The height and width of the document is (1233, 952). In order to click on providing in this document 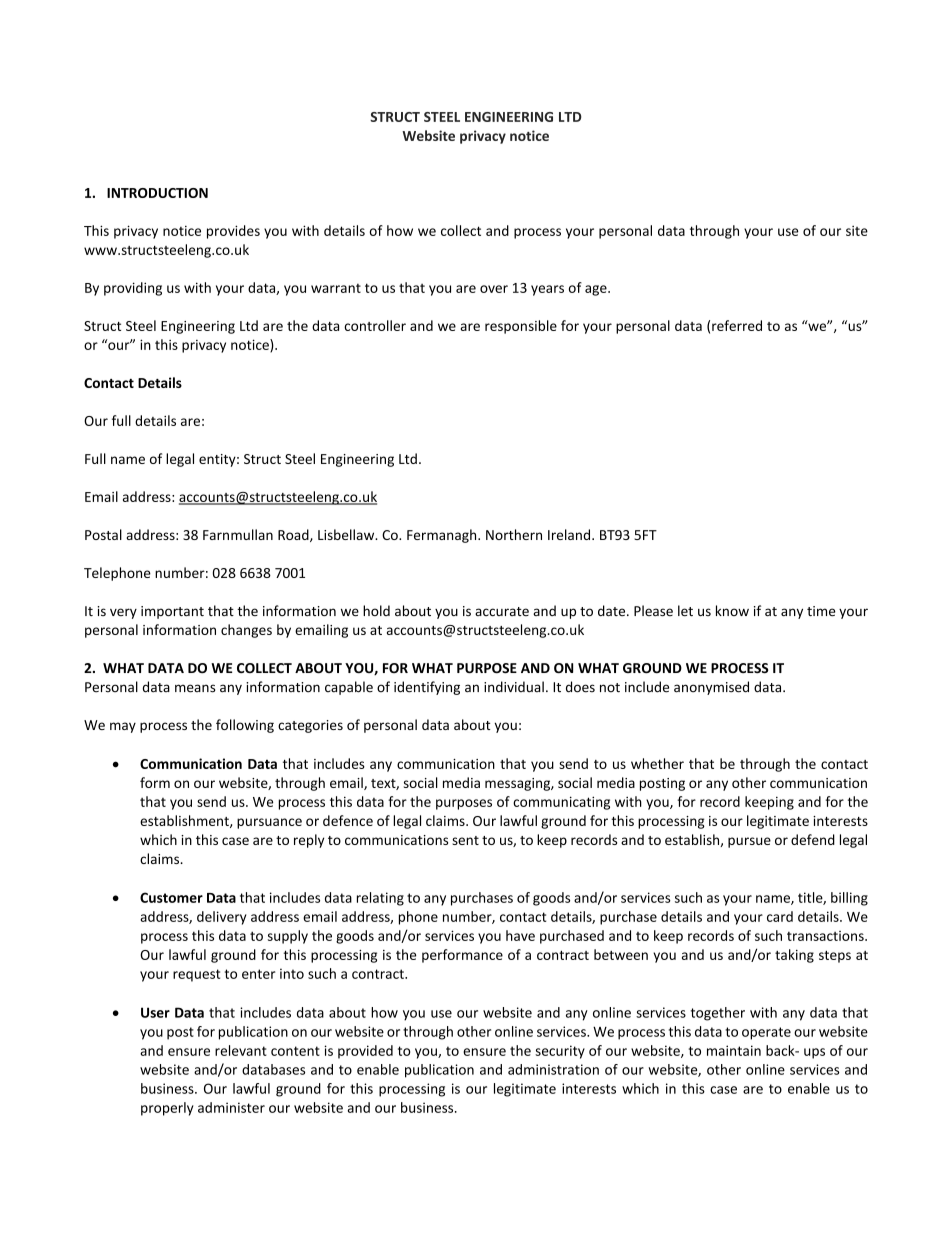, I will do `click(133, 289)`.
